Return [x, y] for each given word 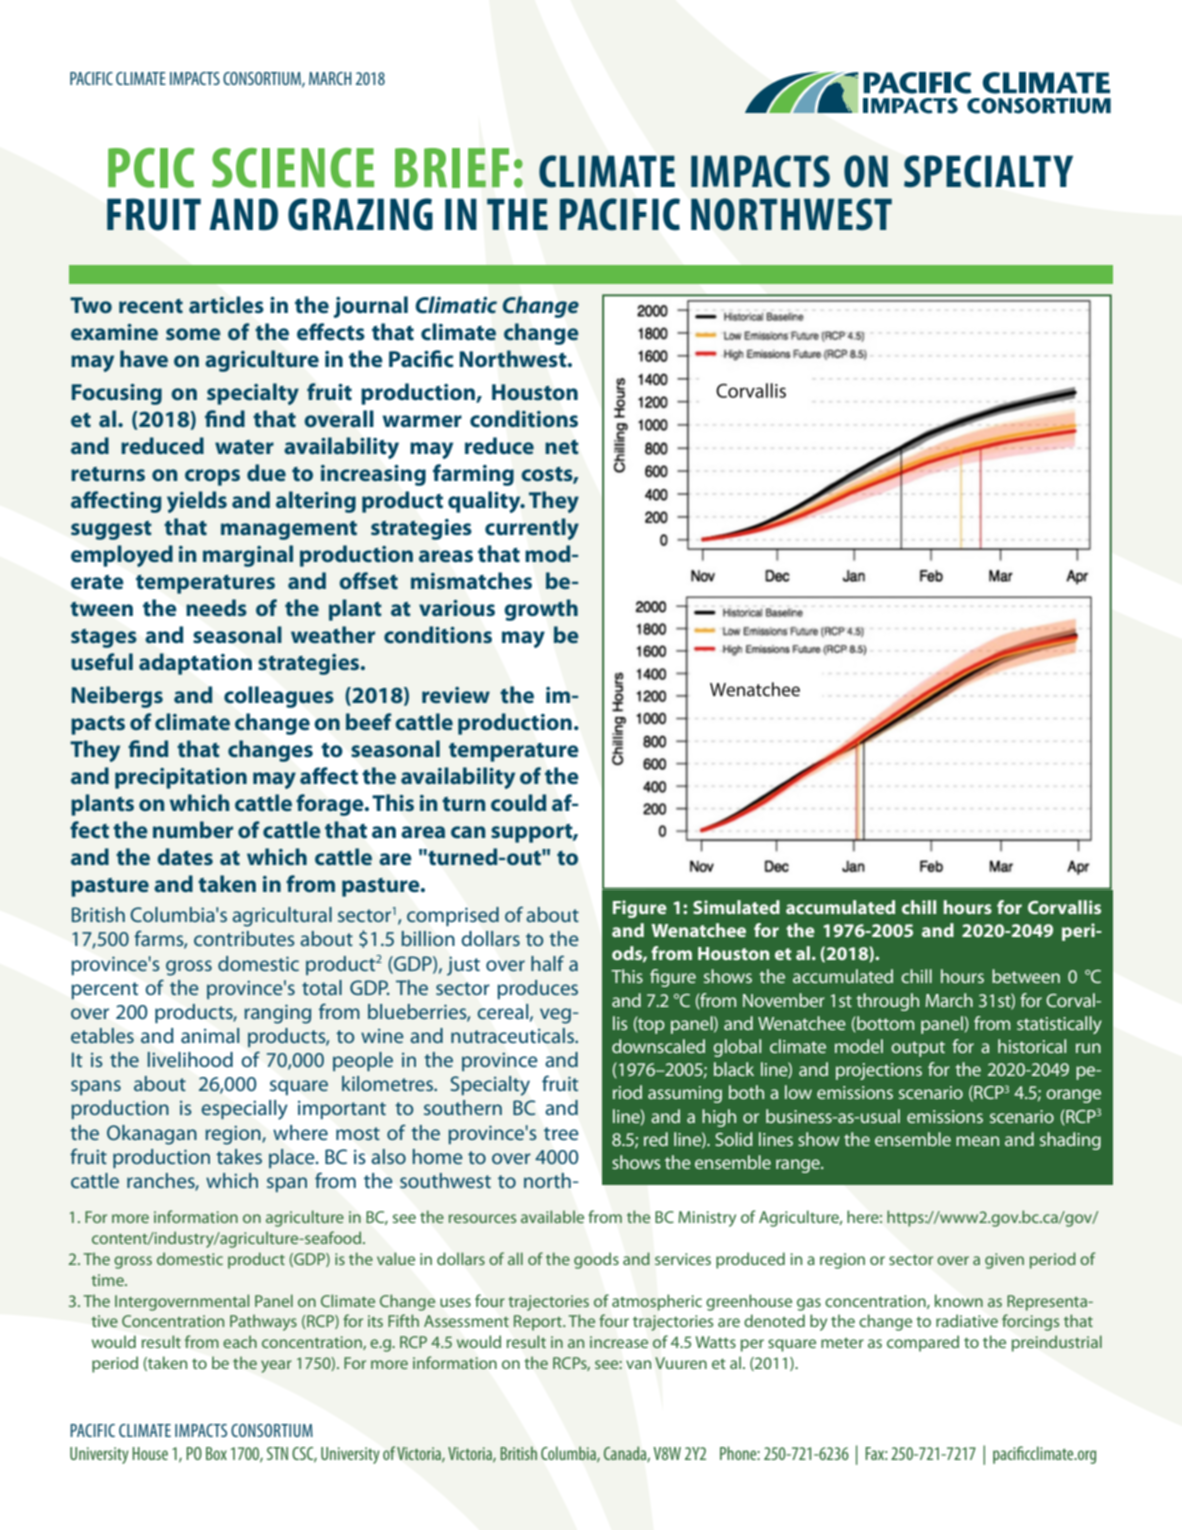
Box [216, 1453]
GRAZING [360, 214]
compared [923, 1343]
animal [210, 1035]
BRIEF [452, 168]
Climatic [456, 305]
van [638, 1364]
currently [532, 529]
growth [541, 610]
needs [216, 607]
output [918, 1049]
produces [538, 989]
